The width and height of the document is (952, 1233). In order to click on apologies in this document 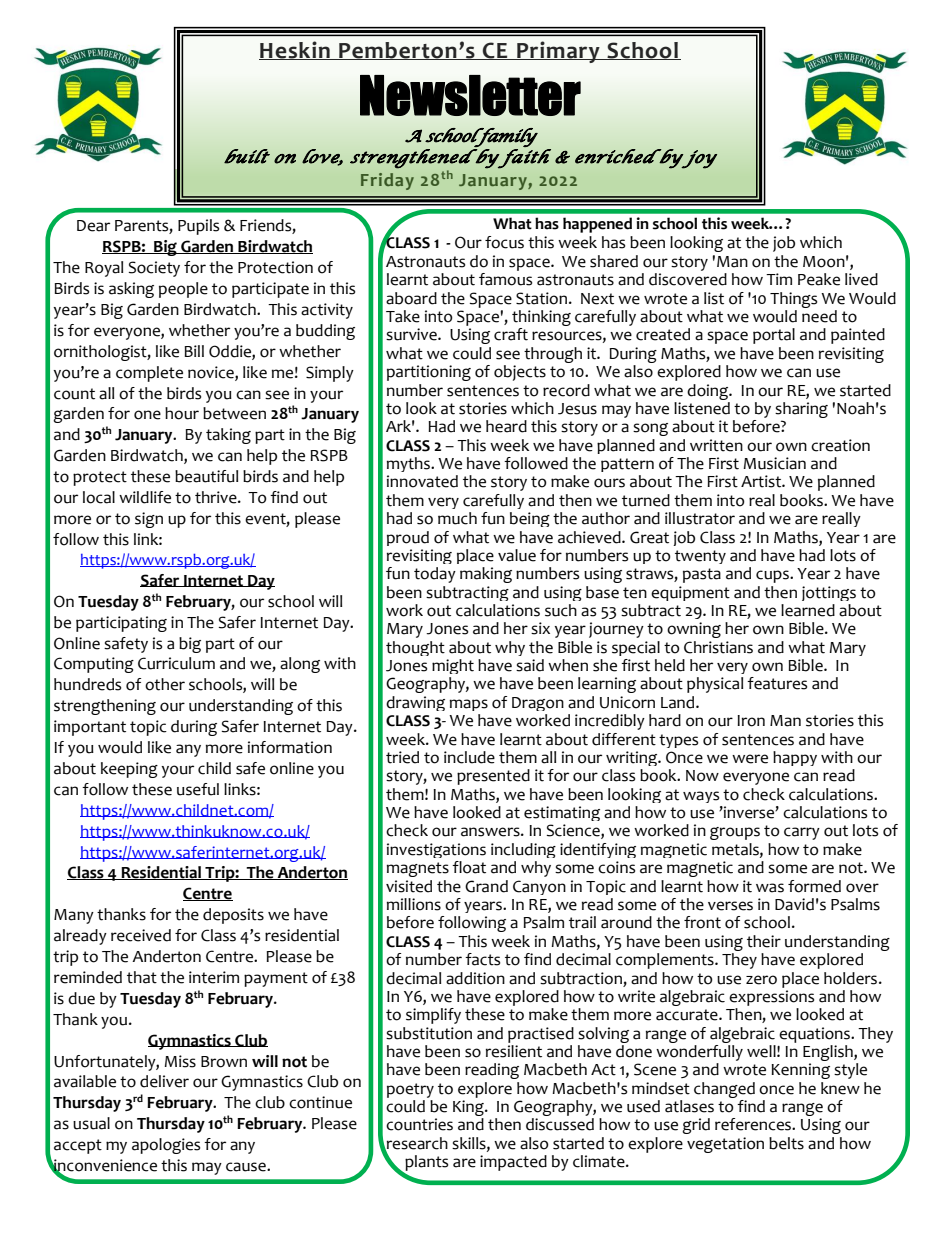, I will do `click(166, 1146)`.
